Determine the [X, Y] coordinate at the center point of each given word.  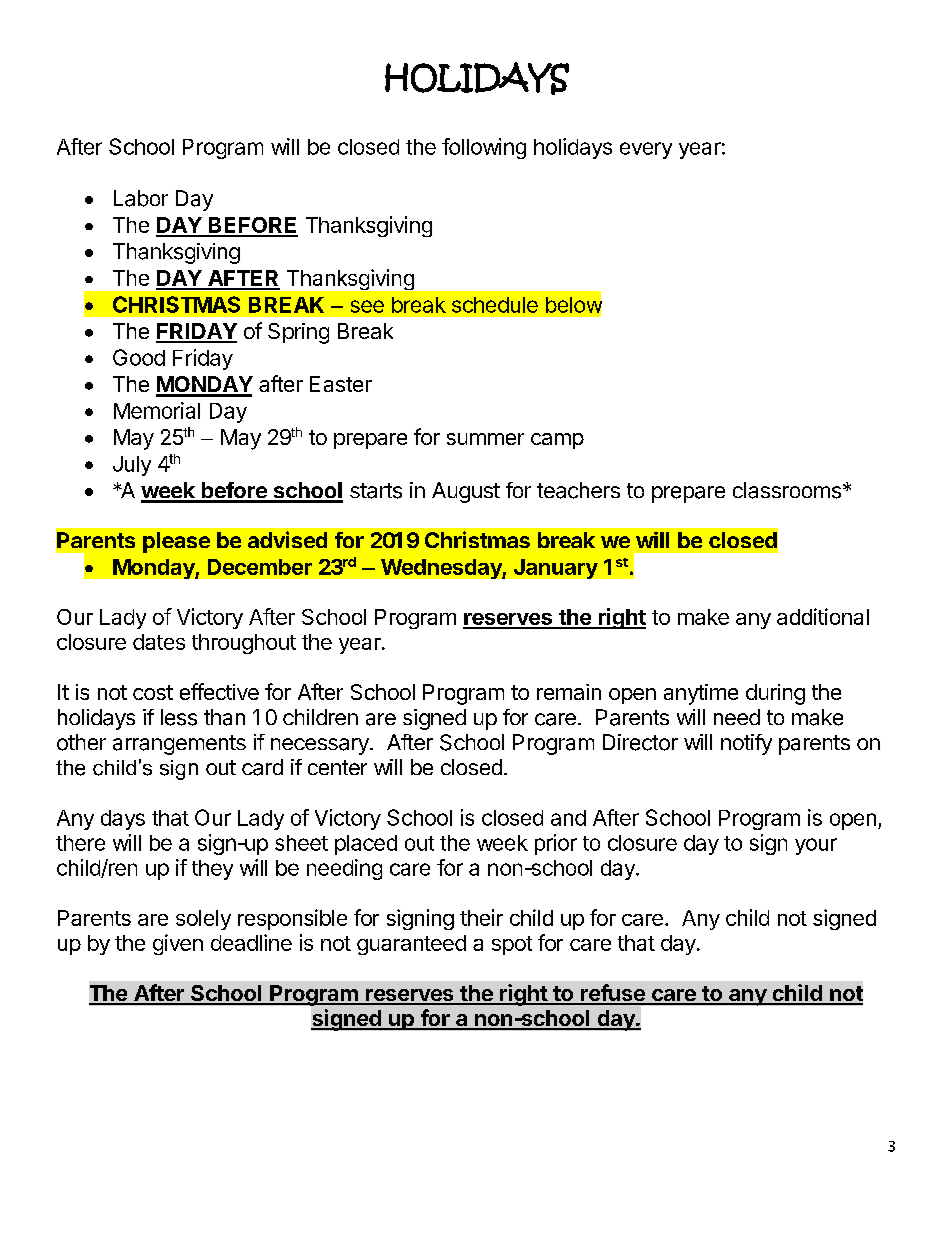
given [178, 944]
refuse [613, 994]
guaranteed [411, 945]
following [484, 148]
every [646, 150]
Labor [141, 198]
